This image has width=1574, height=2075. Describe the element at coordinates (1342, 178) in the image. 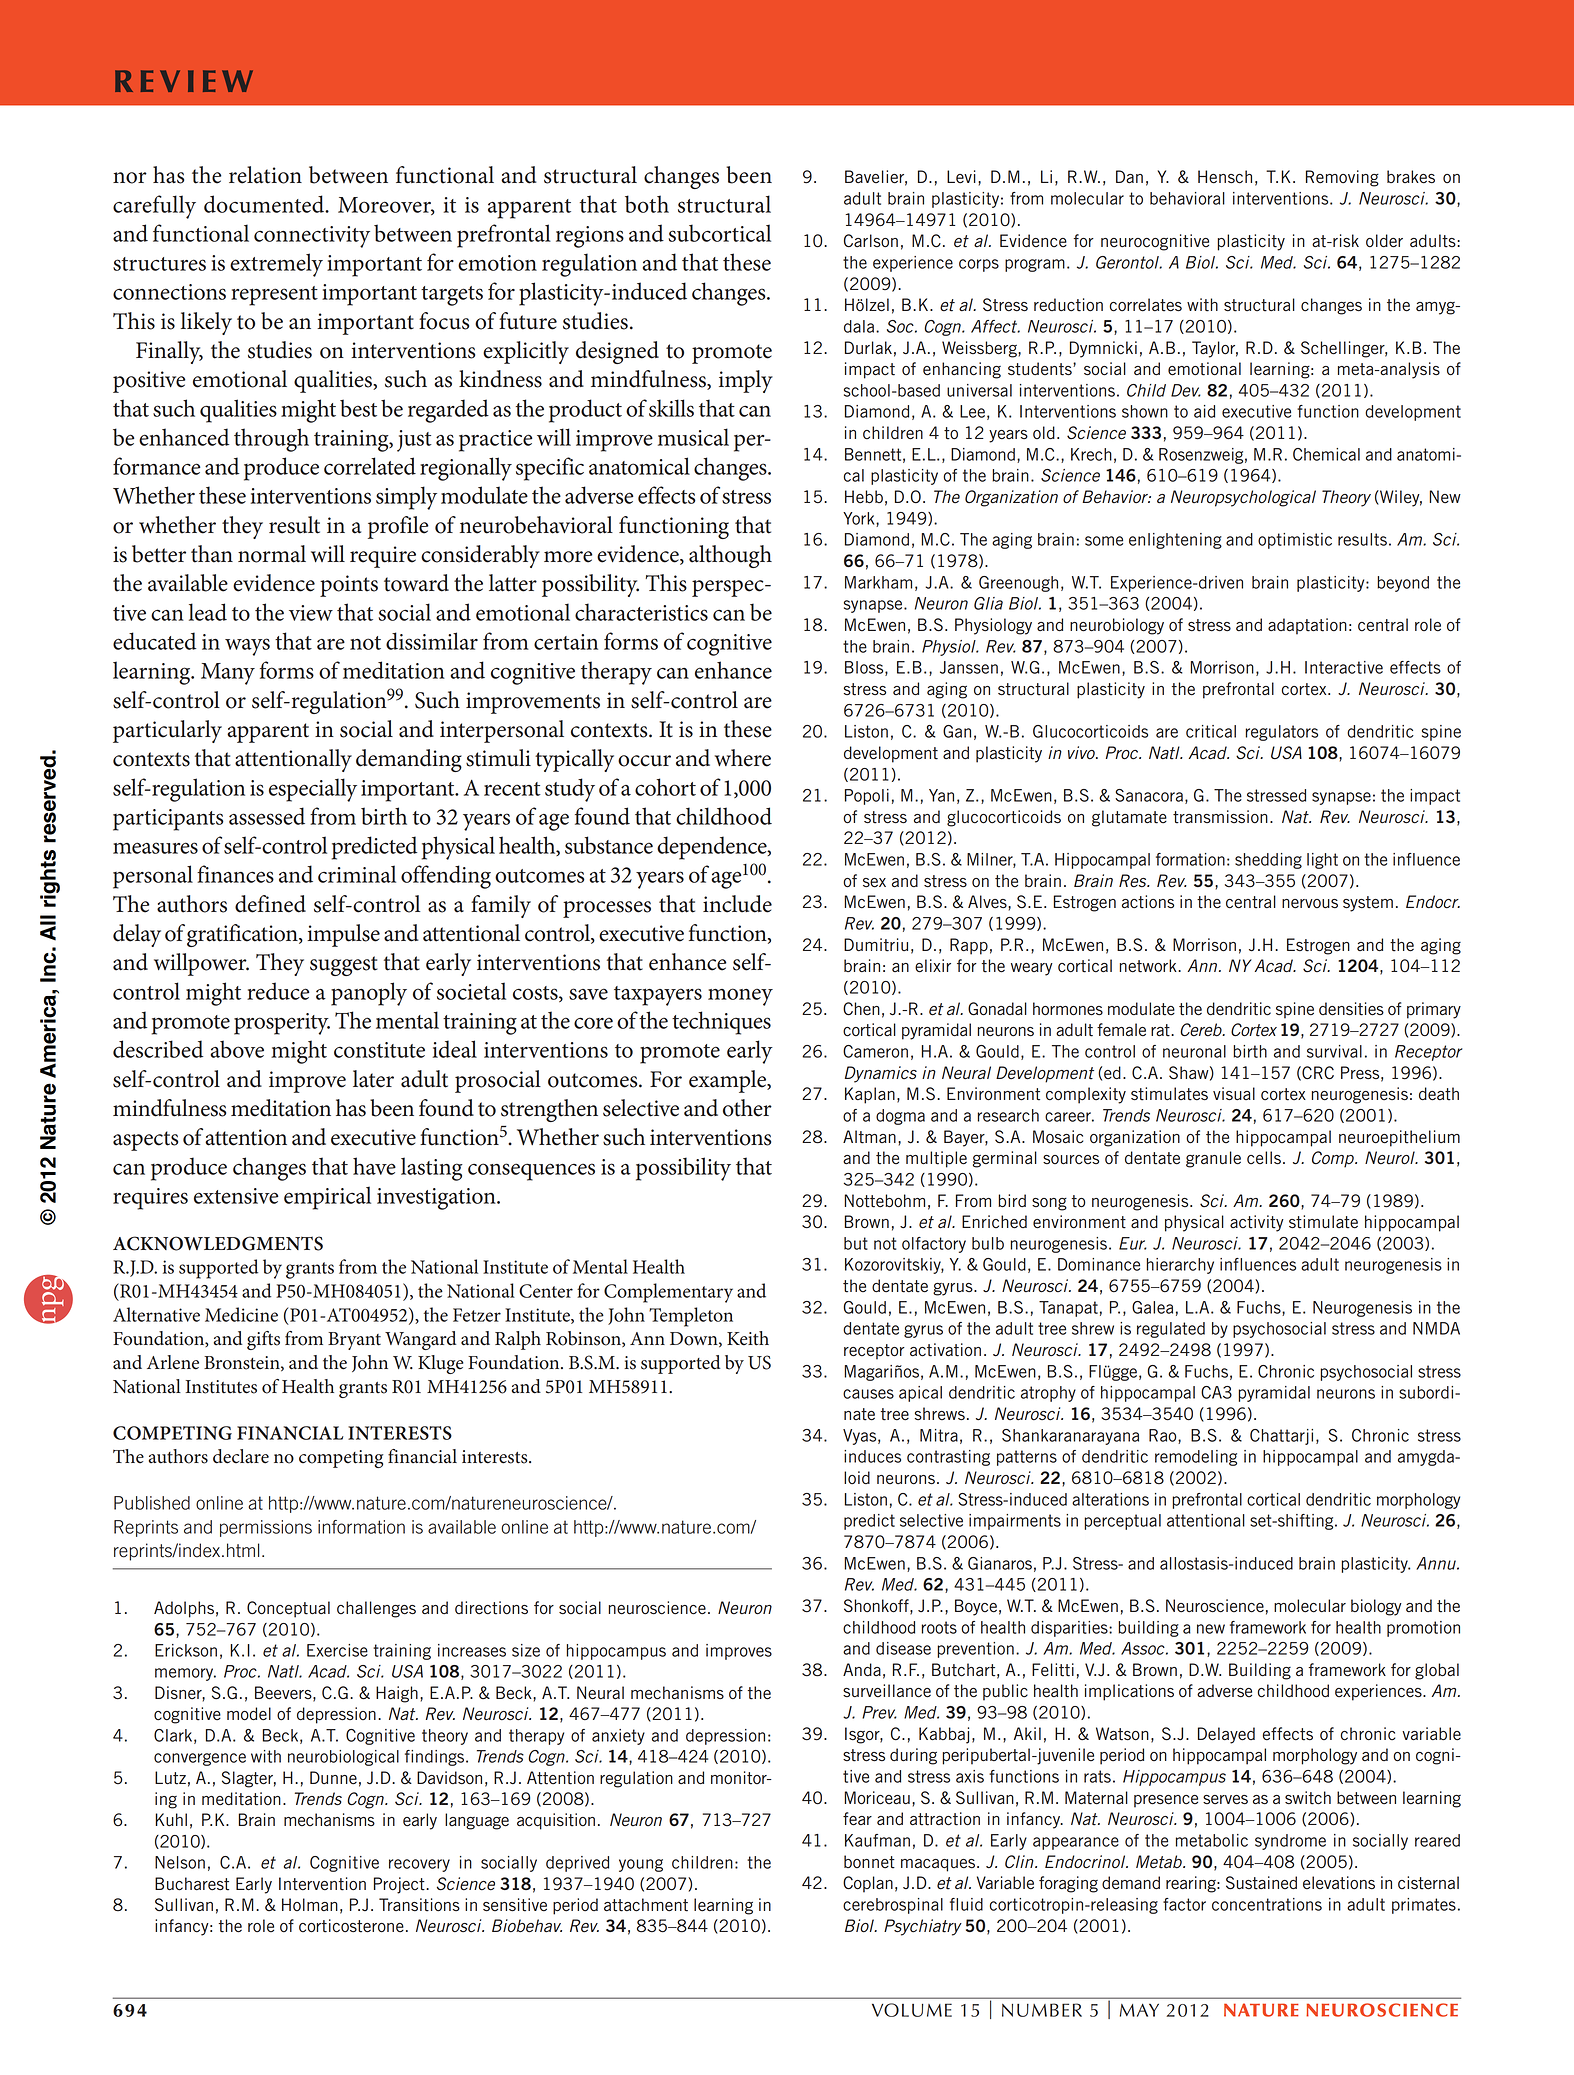

I see `Removing` at that location.
